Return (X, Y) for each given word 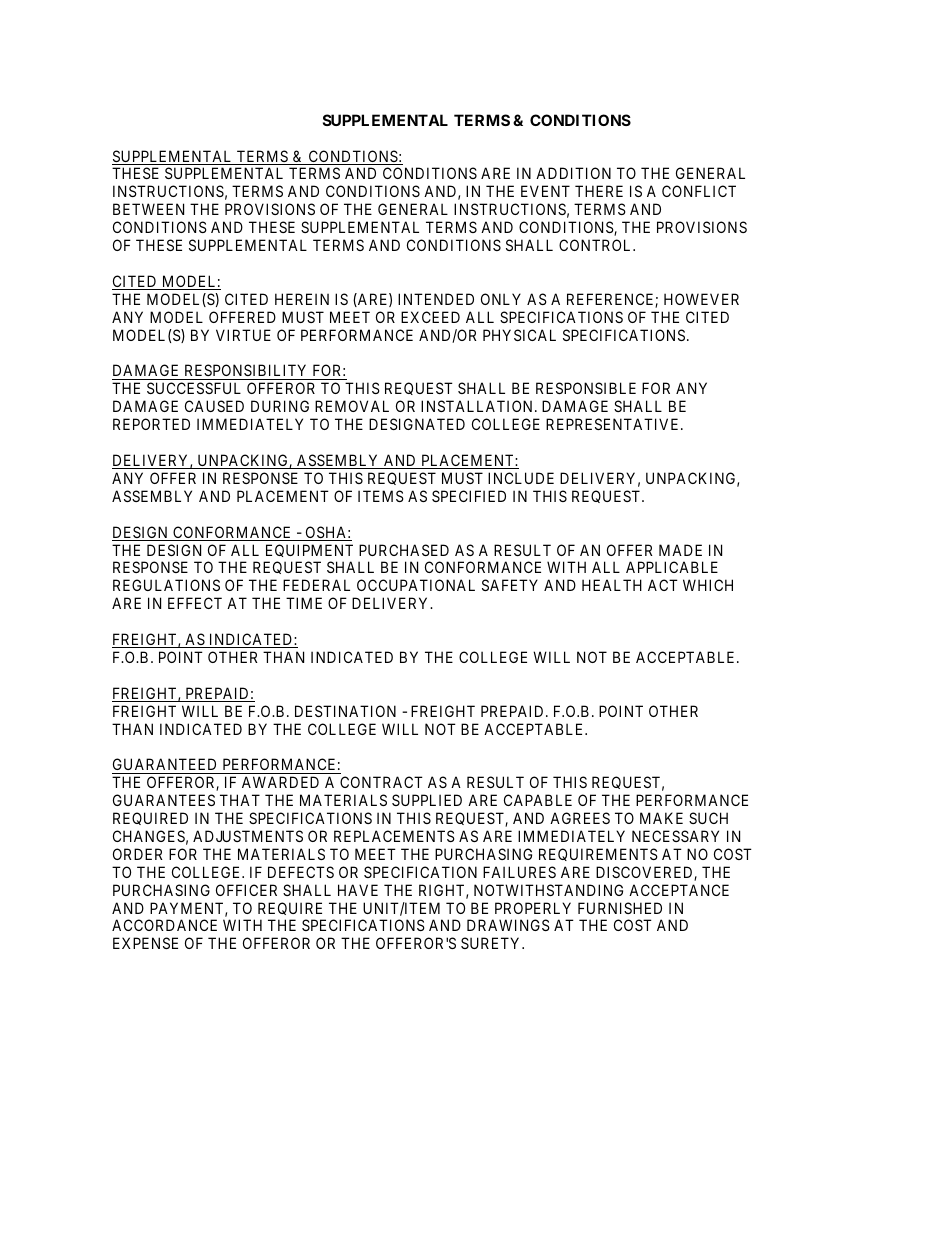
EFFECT (195, 603)
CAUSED (214, 406)
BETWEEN (148, 209)
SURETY (492, 943)
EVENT (545, 191)
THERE (599, 191)
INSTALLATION (478, 406)
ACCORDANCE (164, 925)
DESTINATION (345, 711)
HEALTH (612, 585)
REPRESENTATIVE (614, 424)
